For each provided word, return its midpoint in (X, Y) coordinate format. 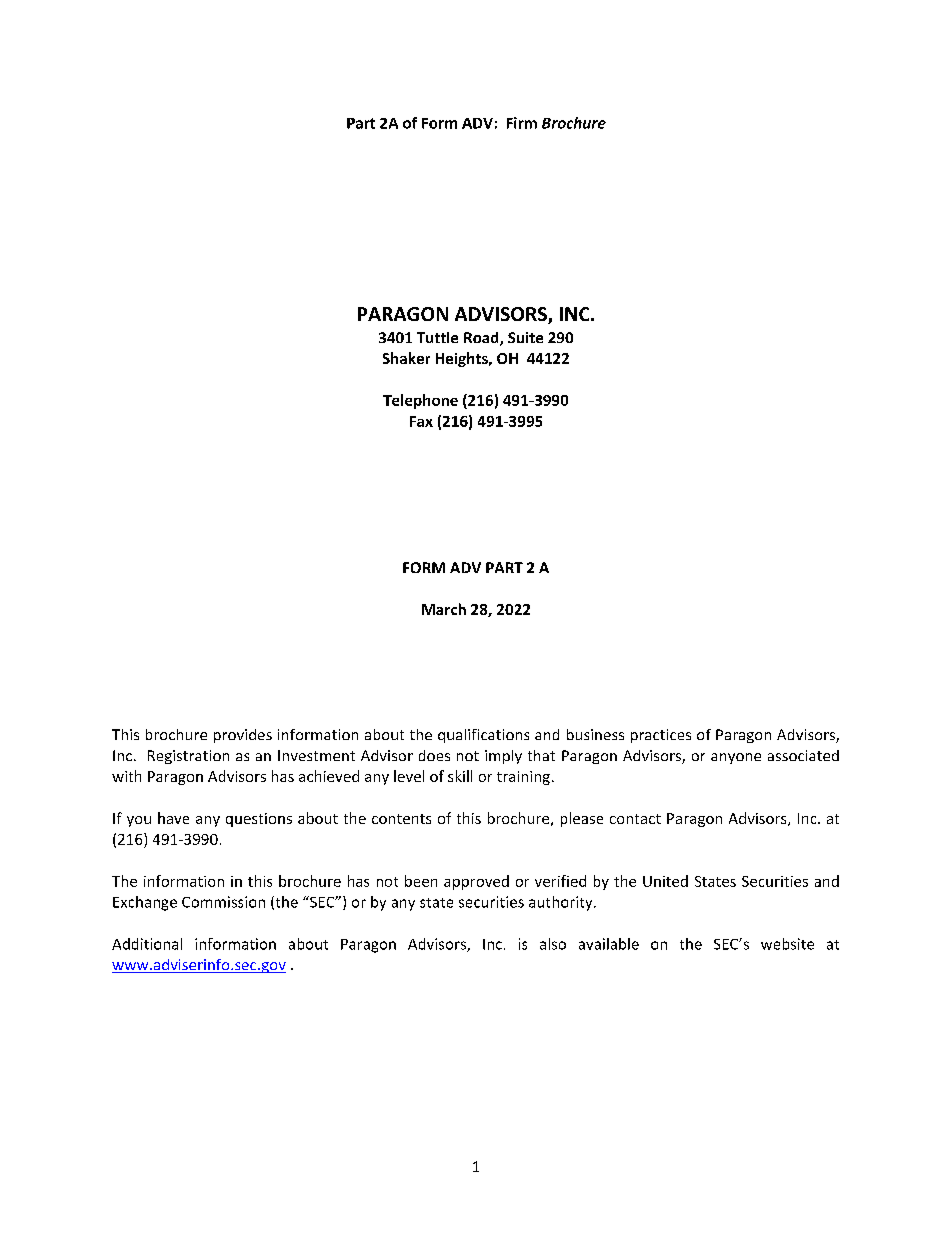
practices (661, 736)
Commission (223, 902)
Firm (522, 123)
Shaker (406, 358)
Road (482, 339)
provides (243, 736)
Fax (421, 421)
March (444, 609)
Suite (525, 337)
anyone (736, 758)
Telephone (420, 401)
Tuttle (437, 337)
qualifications (483, 736)
